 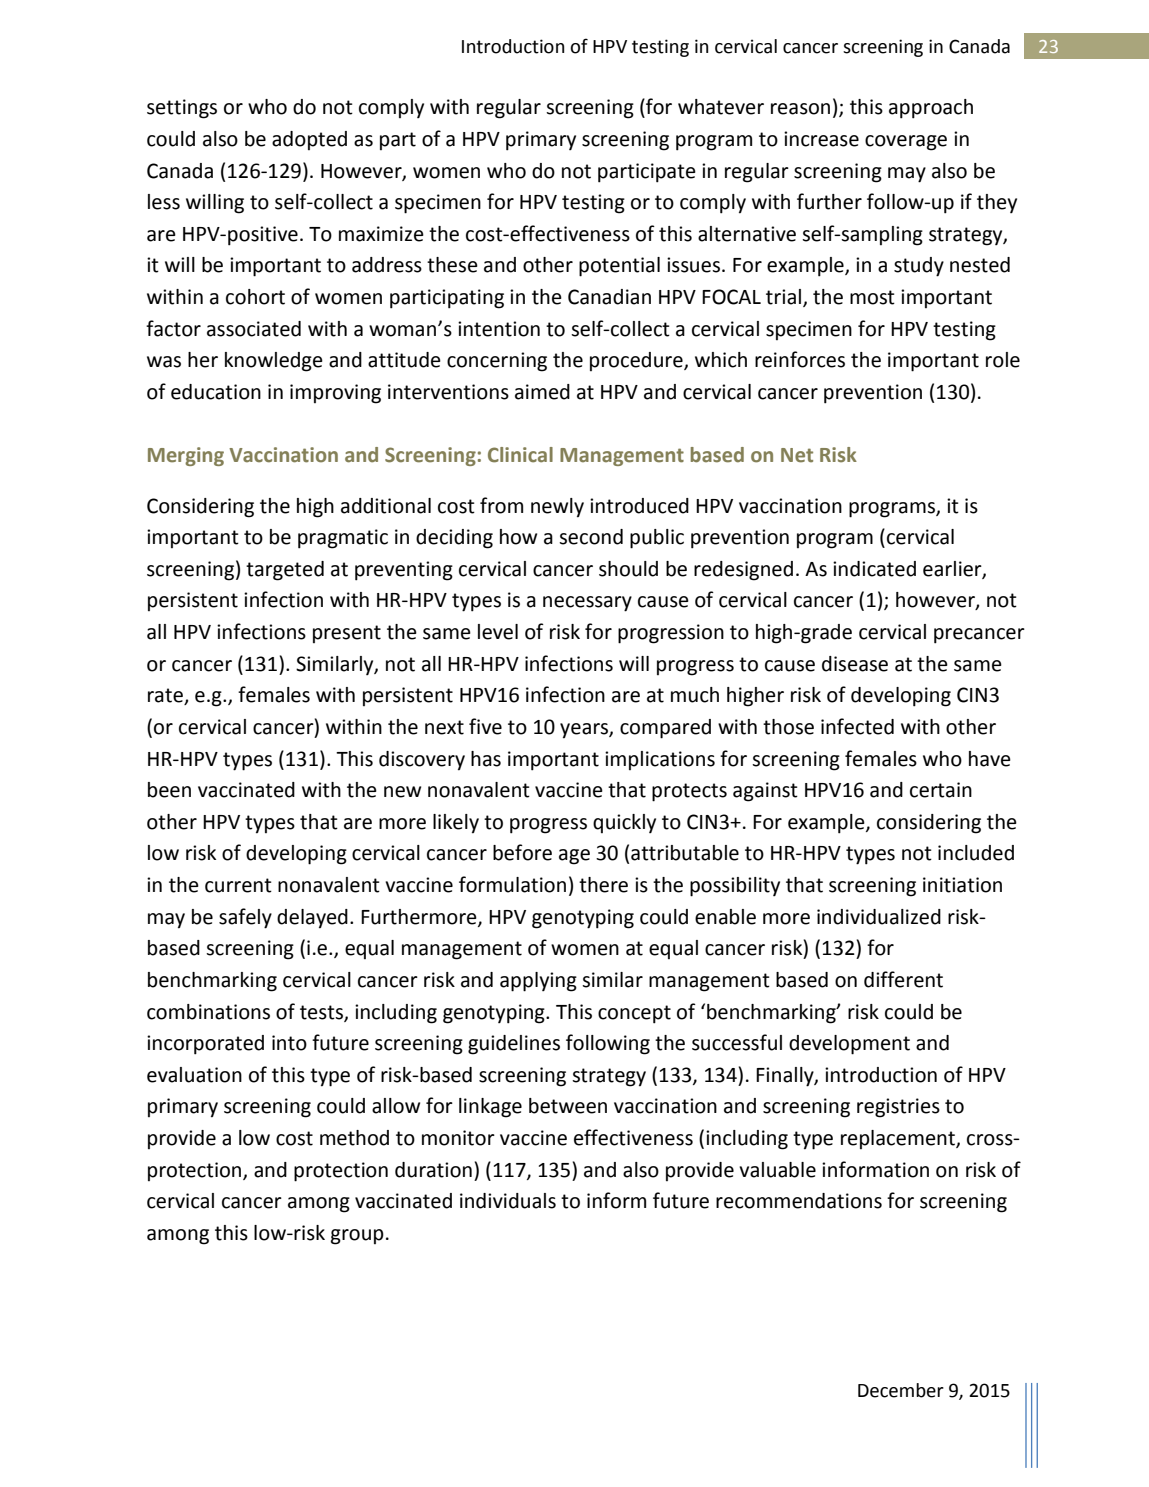 What do you see at coordinates (508, 1201) in the page?
I see `individuals` at bounding box center [508, 1201].
